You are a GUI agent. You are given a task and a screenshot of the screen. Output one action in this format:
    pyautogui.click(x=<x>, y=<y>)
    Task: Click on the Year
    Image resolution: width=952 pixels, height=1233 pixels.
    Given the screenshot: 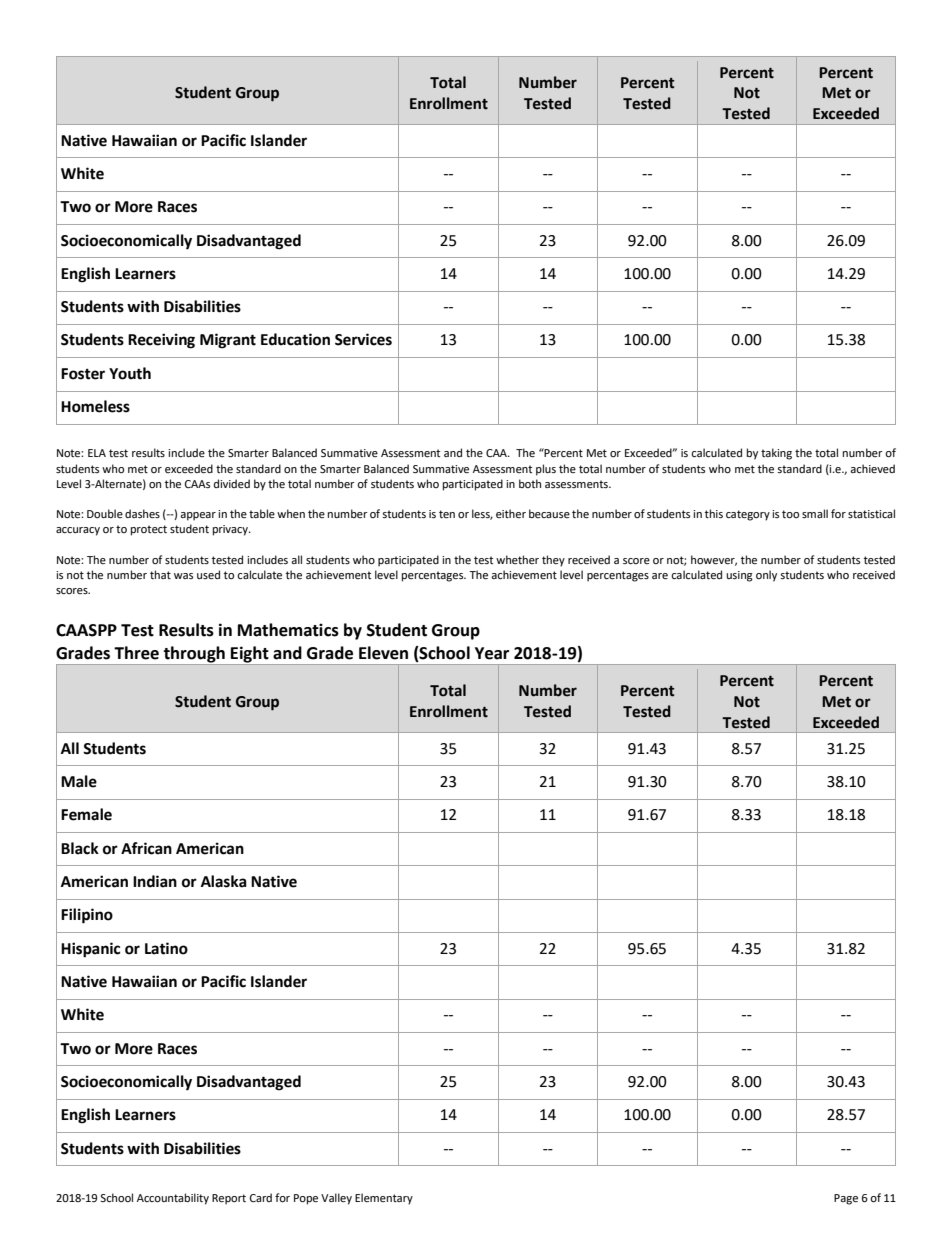 What is the action you would take?
    pyautogui.click(x=492, y=653)
